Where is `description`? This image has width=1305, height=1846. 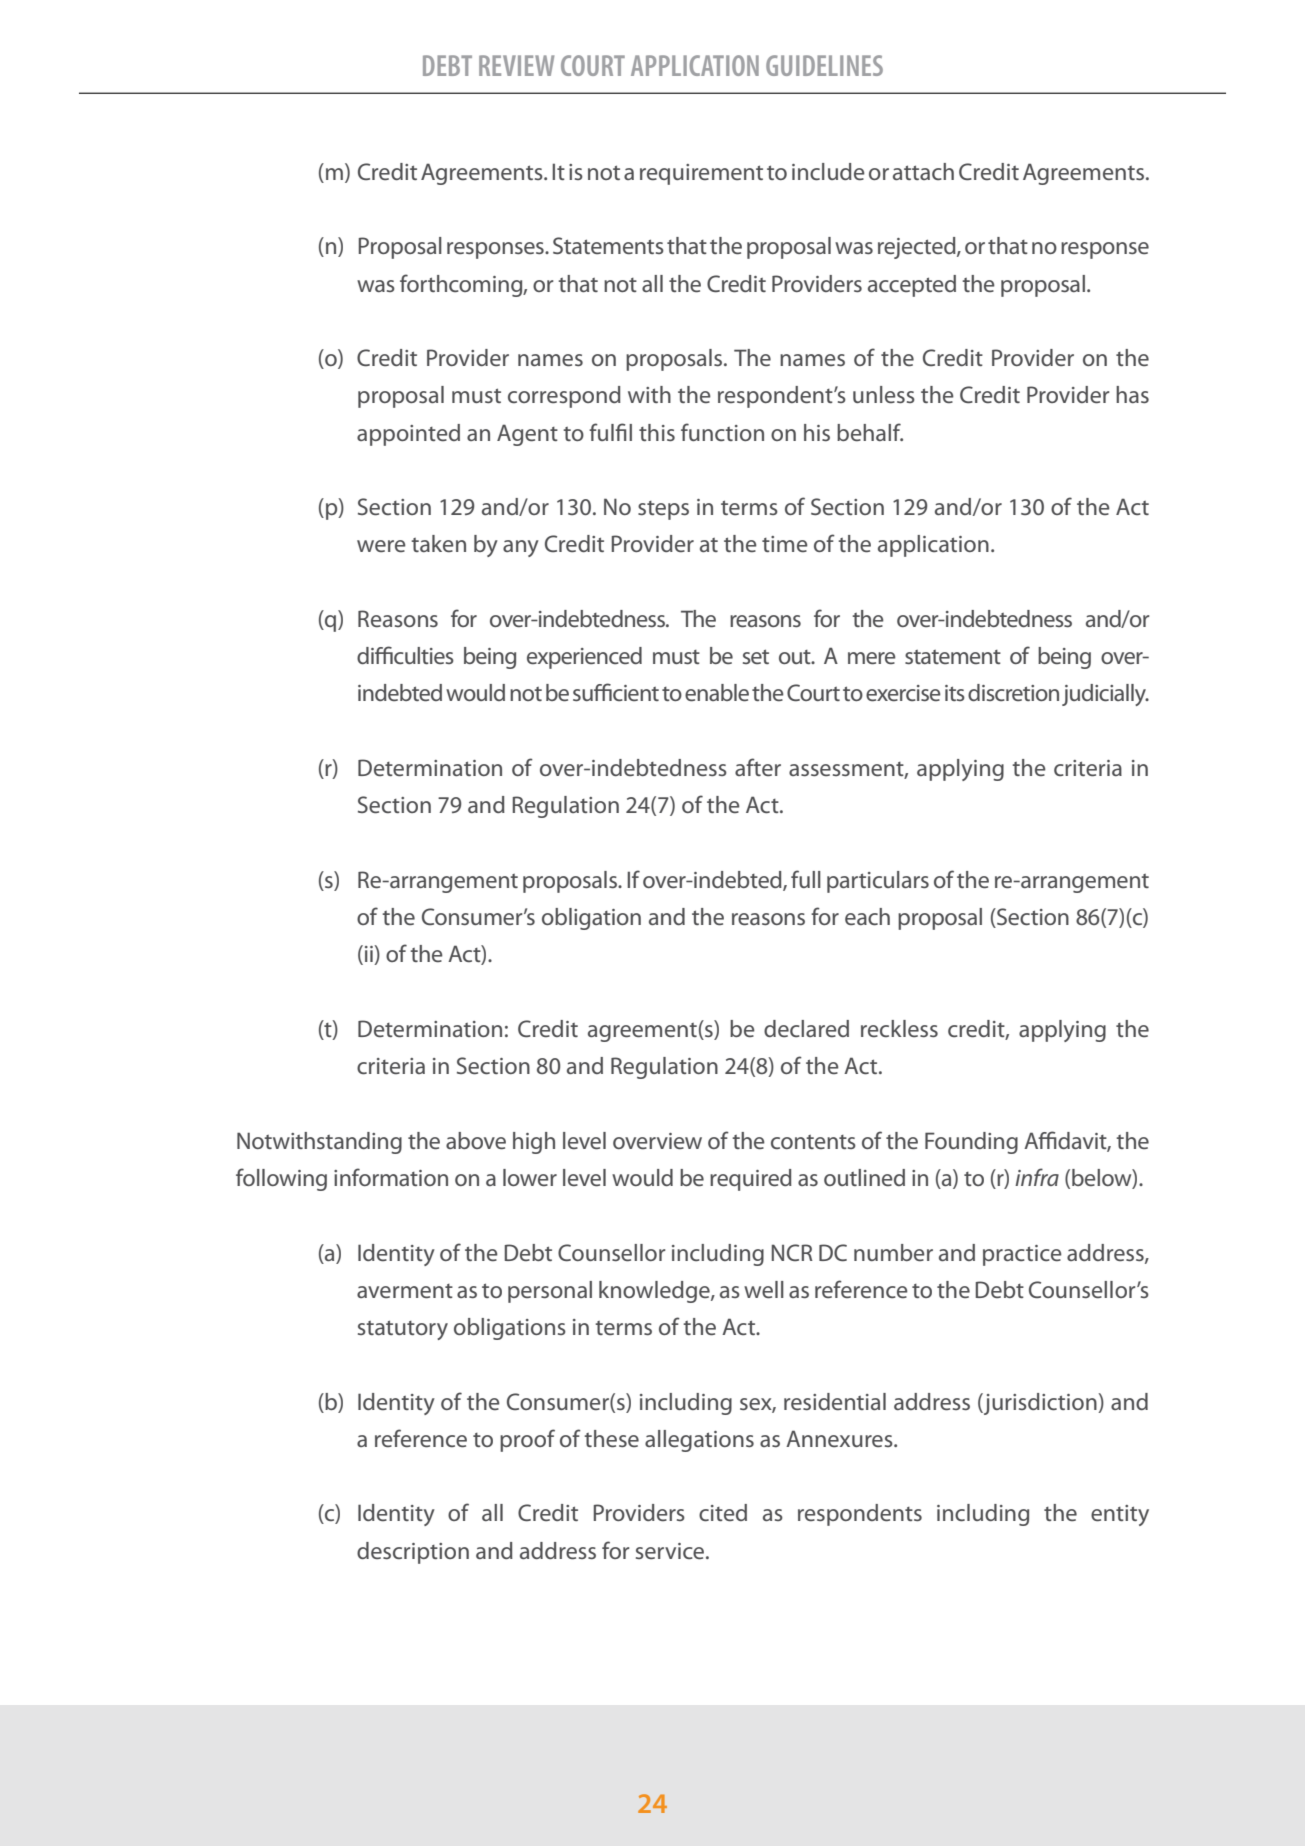 description is located at coordinates (413, 1553).
